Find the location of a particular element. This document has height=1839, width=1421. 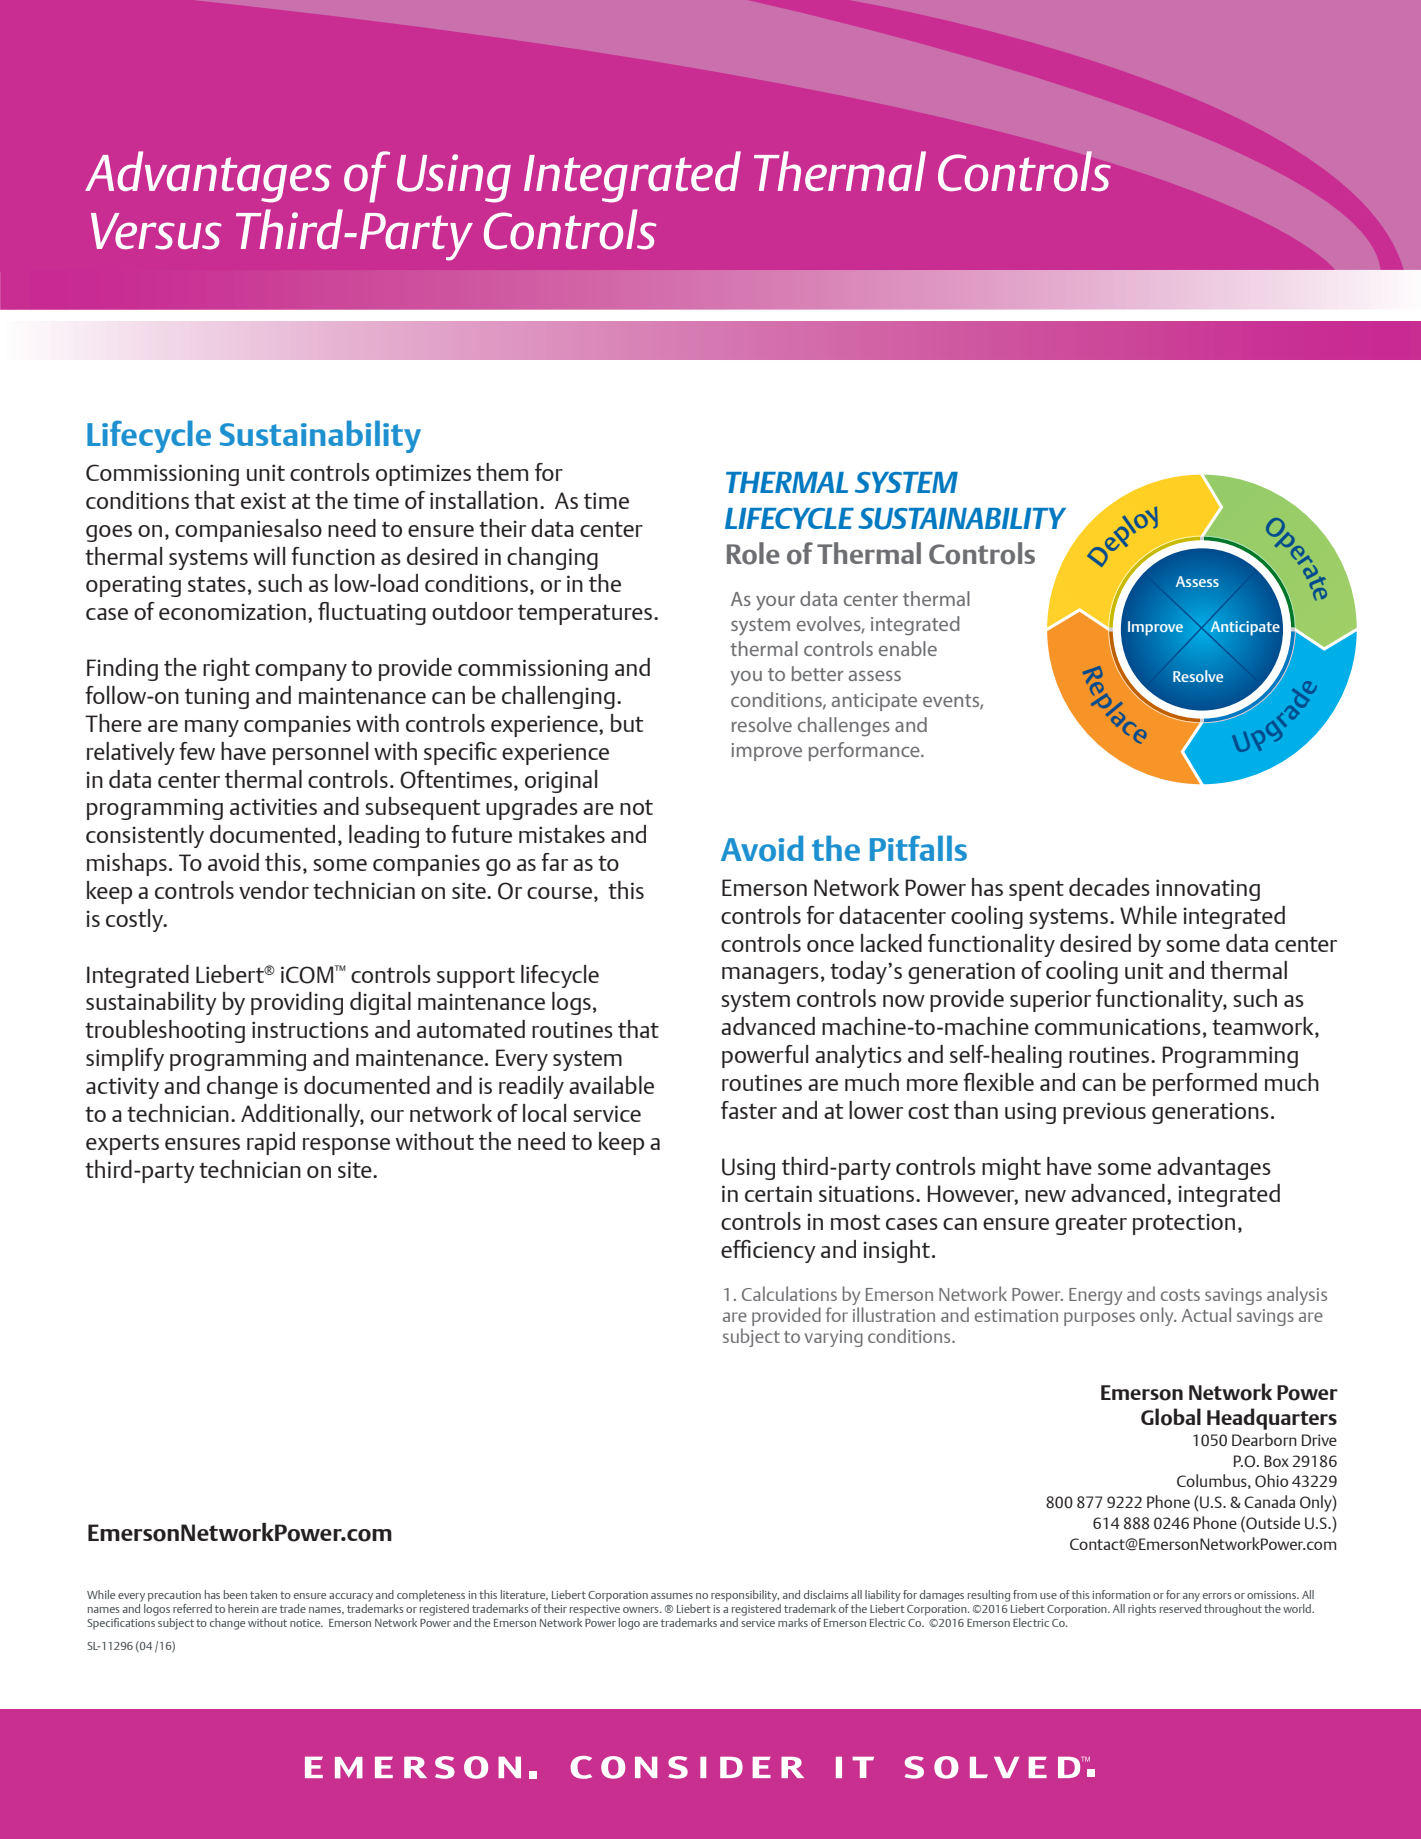

responsibility is located at coordinates (745, 1596).
